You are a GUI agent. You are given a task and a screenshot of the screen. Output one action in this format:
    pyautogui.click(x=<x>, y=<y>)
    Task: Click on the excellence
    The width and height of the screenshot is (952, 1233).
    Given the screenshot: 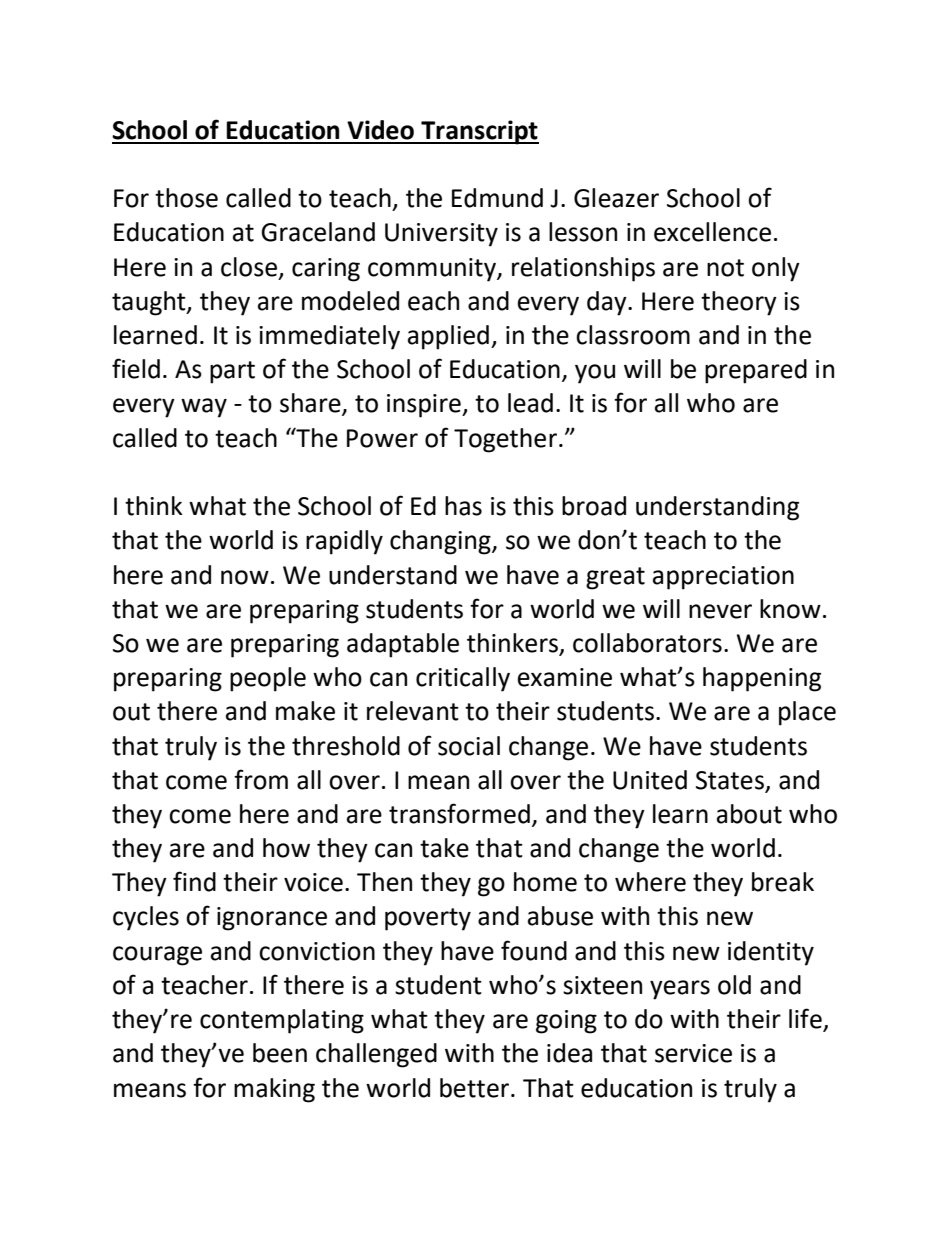 What is the action you would take?
    pyautogui.click(x=712, y=232)
